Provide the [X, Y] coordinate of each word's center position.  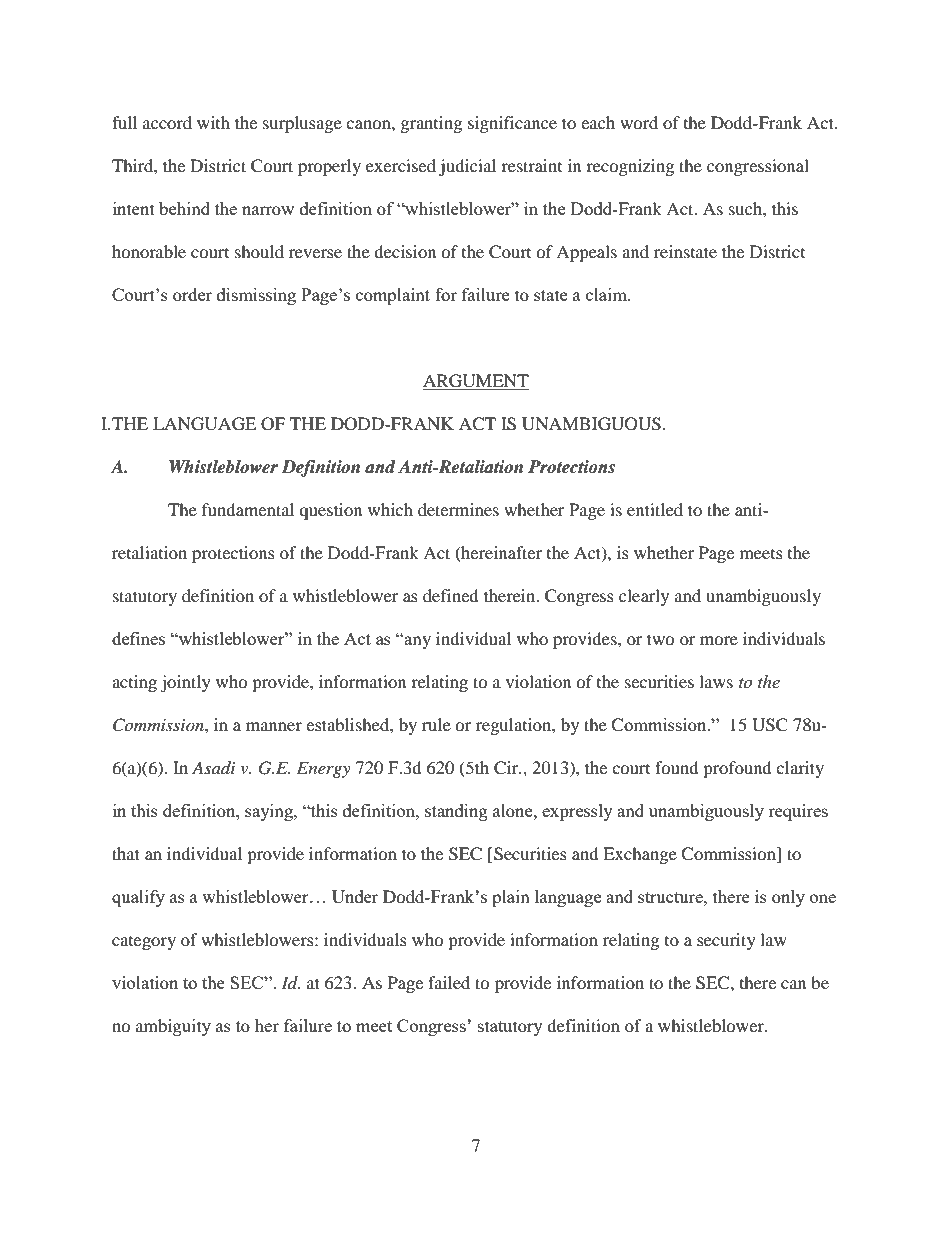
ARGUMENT [476, 382]
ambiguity [173, 1027]
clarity [800, 769]
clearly [644, 597]
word [639, 122]
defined [451, 595]
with [213, 122]
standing [456, 812]
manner [274, 726]
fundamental [248, 509]
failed [449, 982]
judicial [467, 167]
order [192, 294]
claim [607, 294]
